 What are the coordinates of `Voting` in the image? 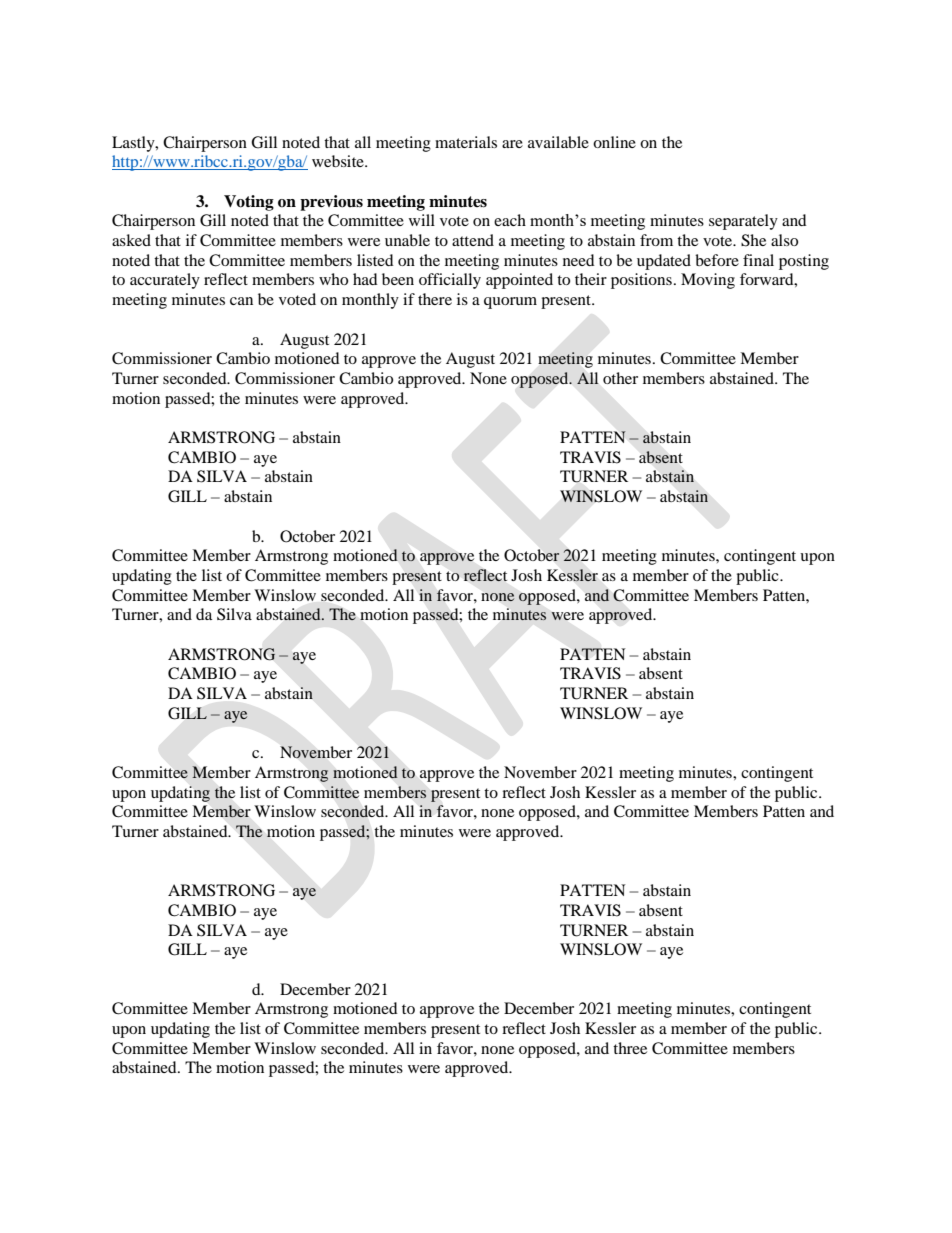 It's located at (249, 203).
